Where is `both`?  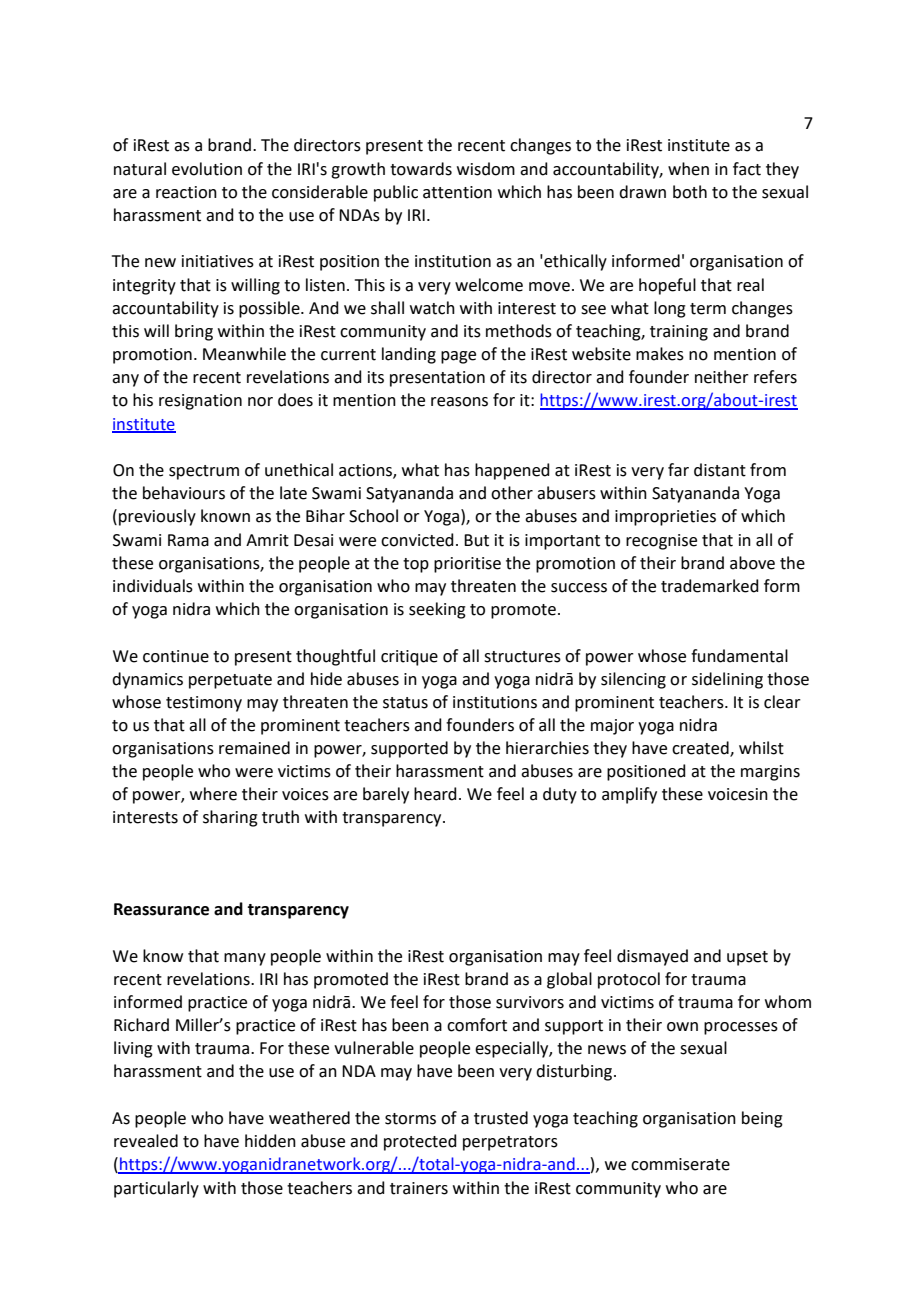 both is located at coordinates (690, 192).
